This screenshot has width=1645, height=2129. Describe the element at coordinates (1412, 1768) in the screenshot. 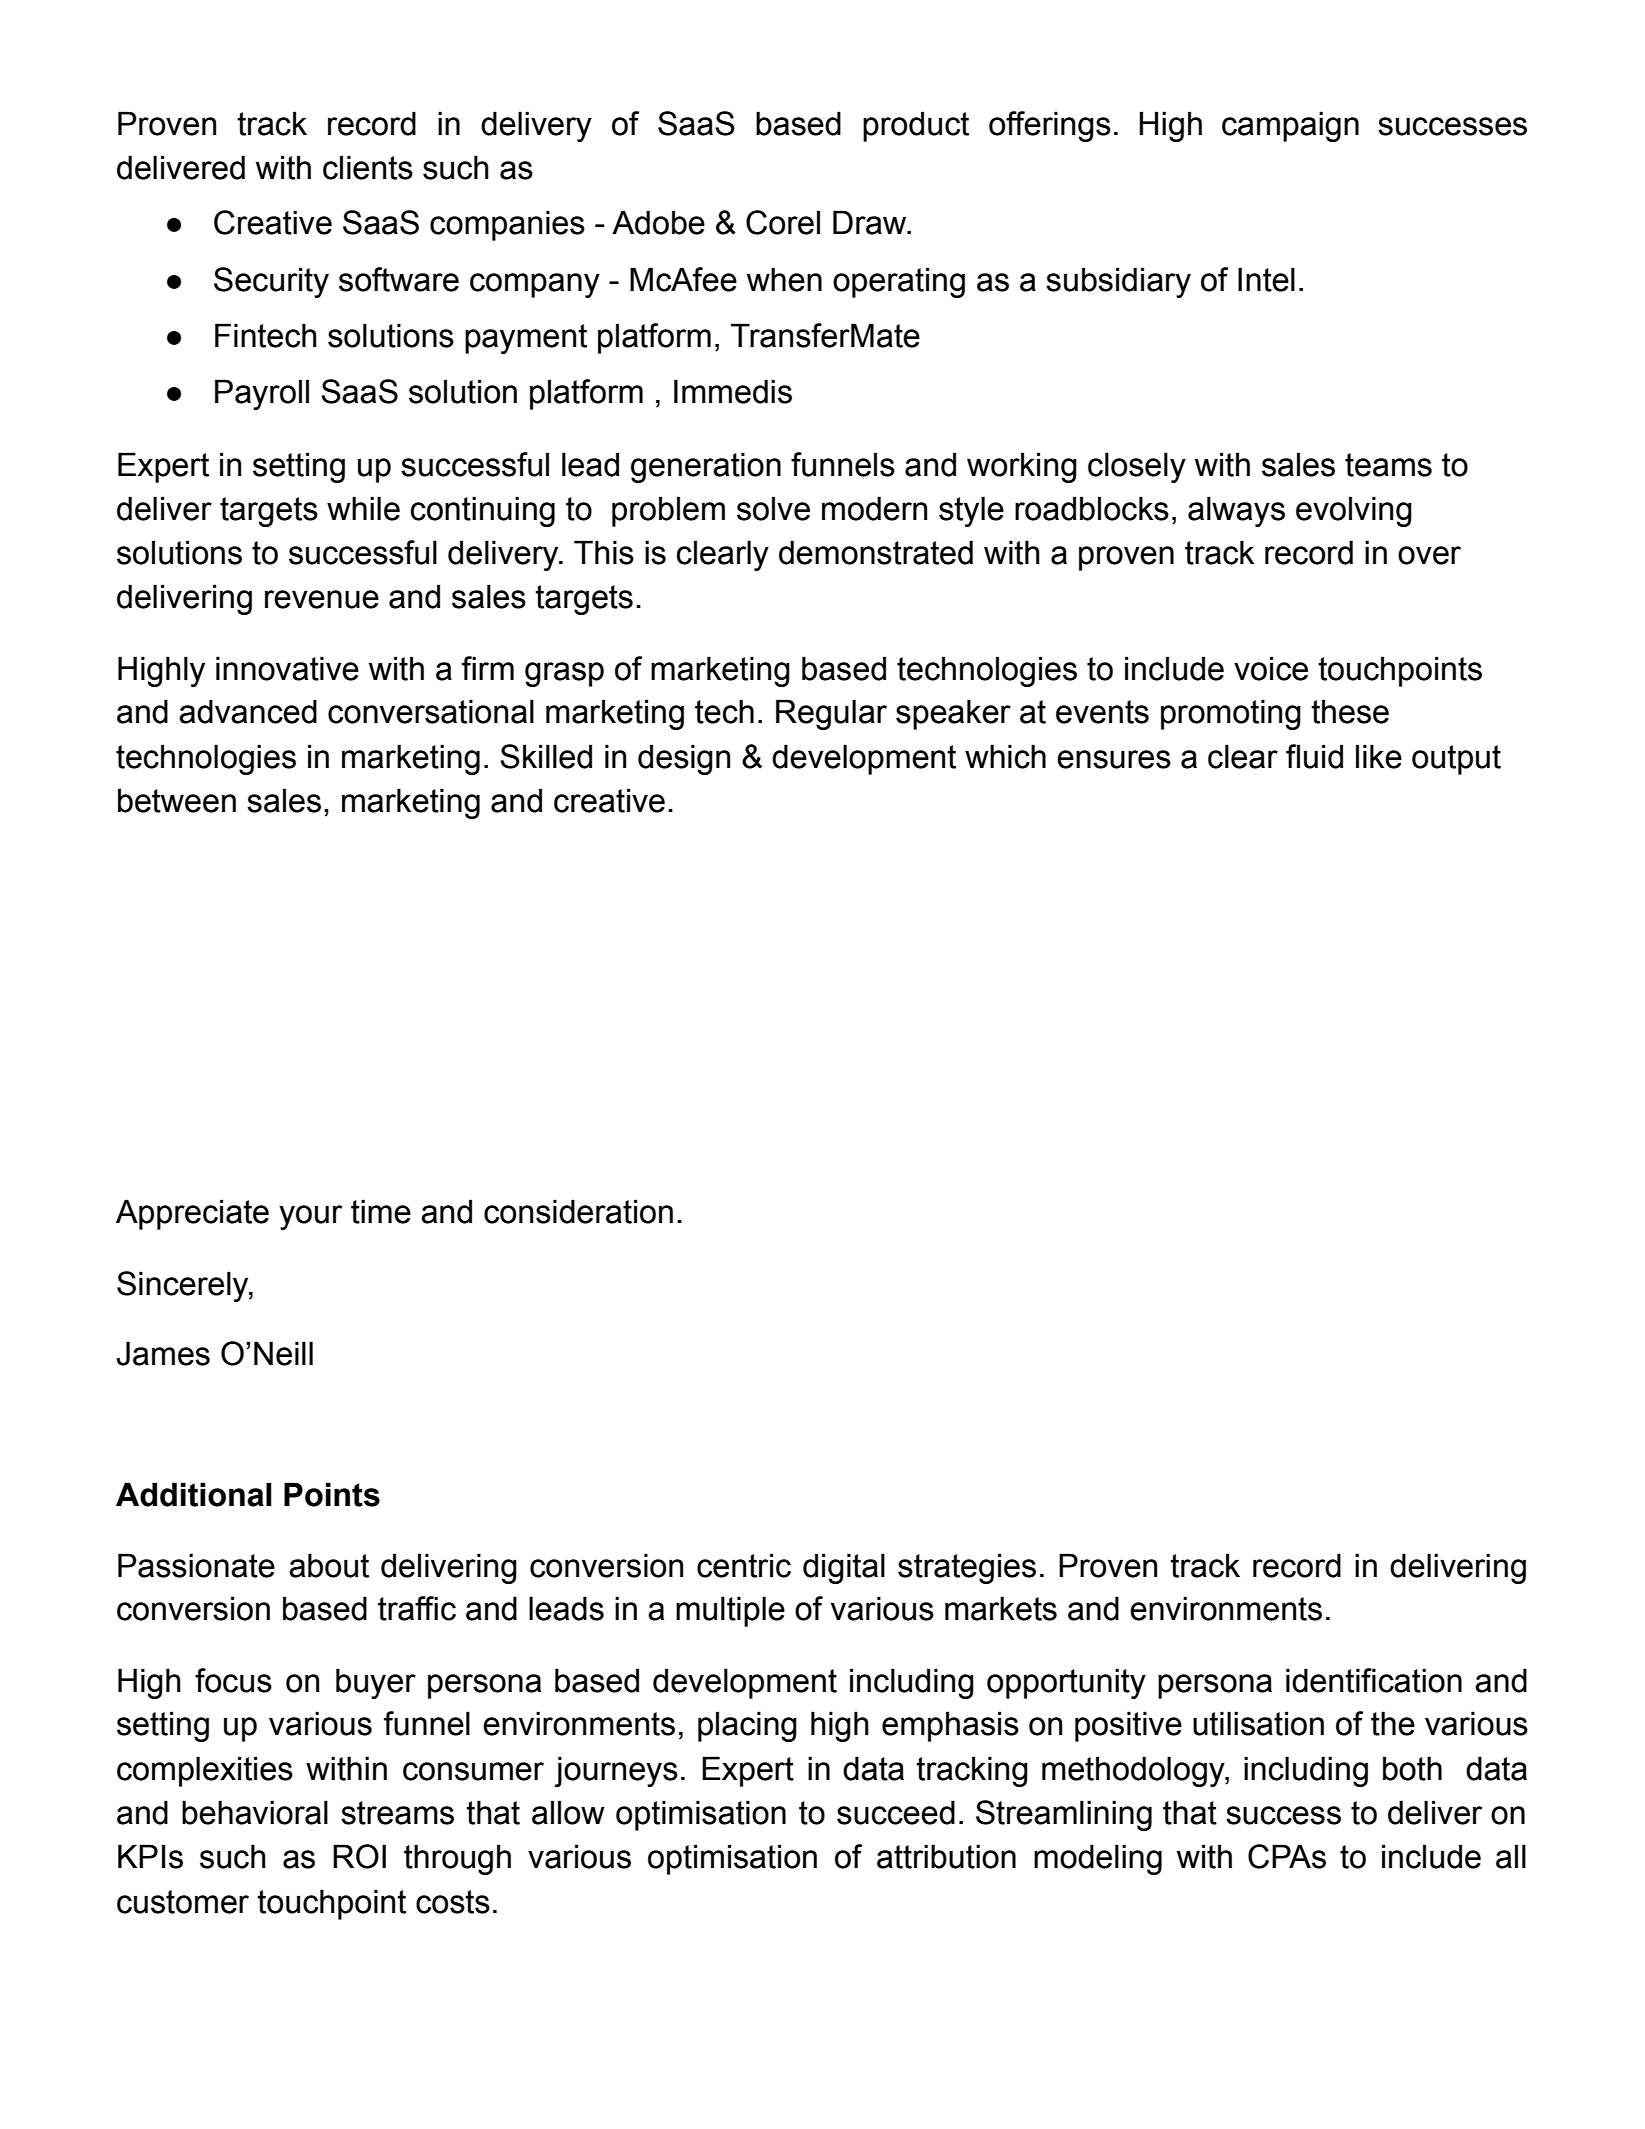

I see `both` at that location.
